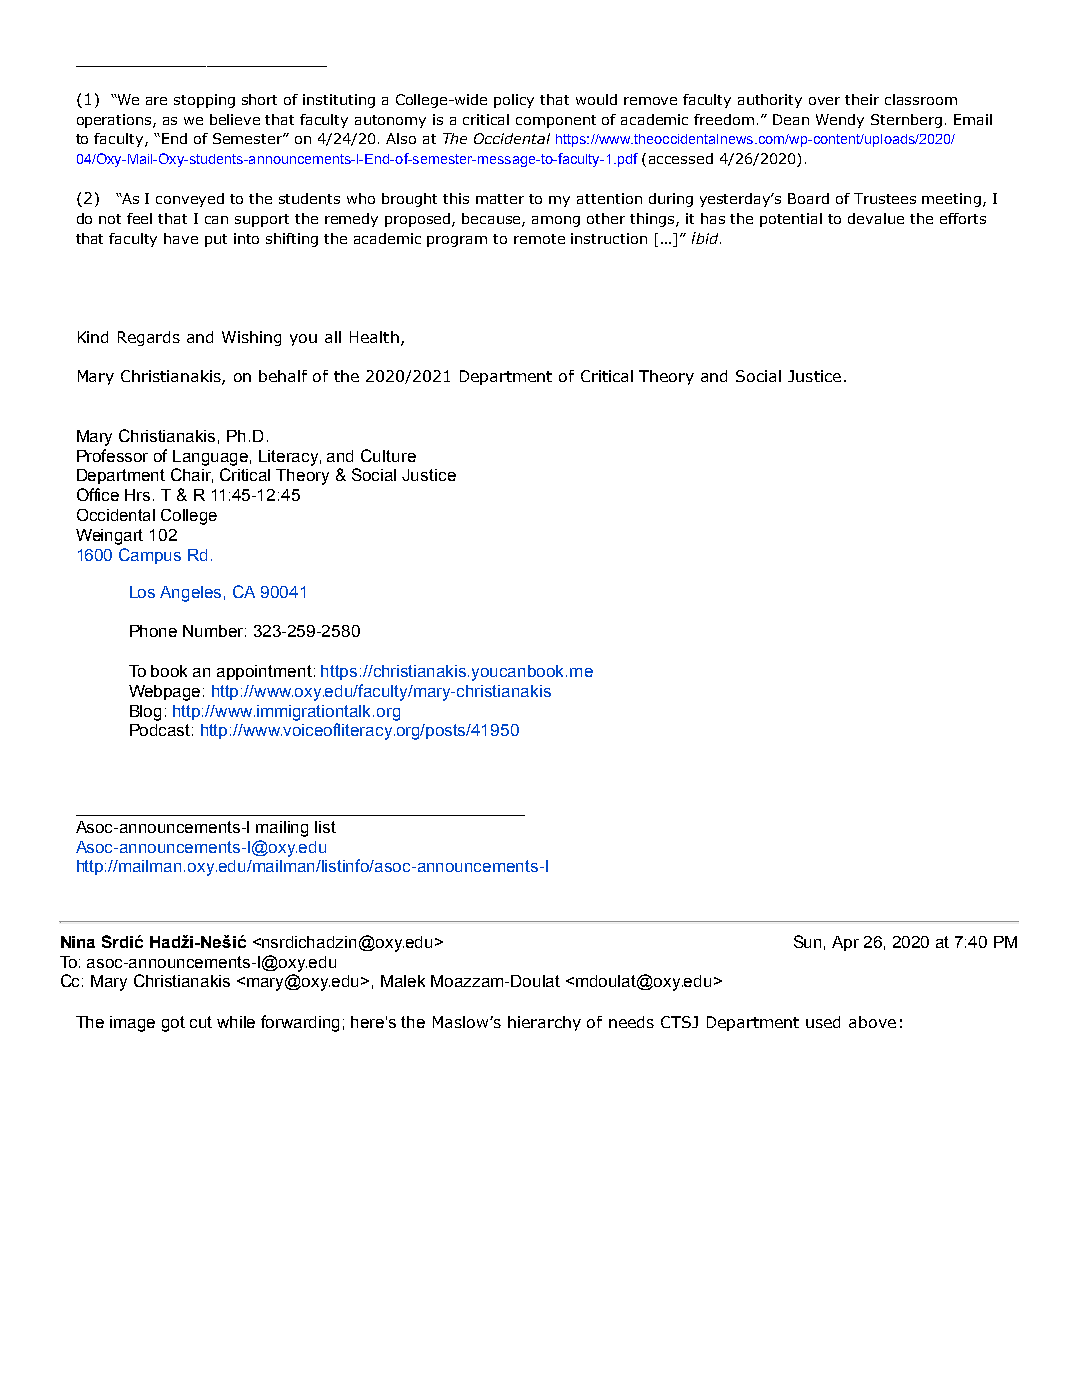  What do you see at coordinates (201, 1022) in the screenshot?
I see `cut` at bounding box center [201, 1022].
